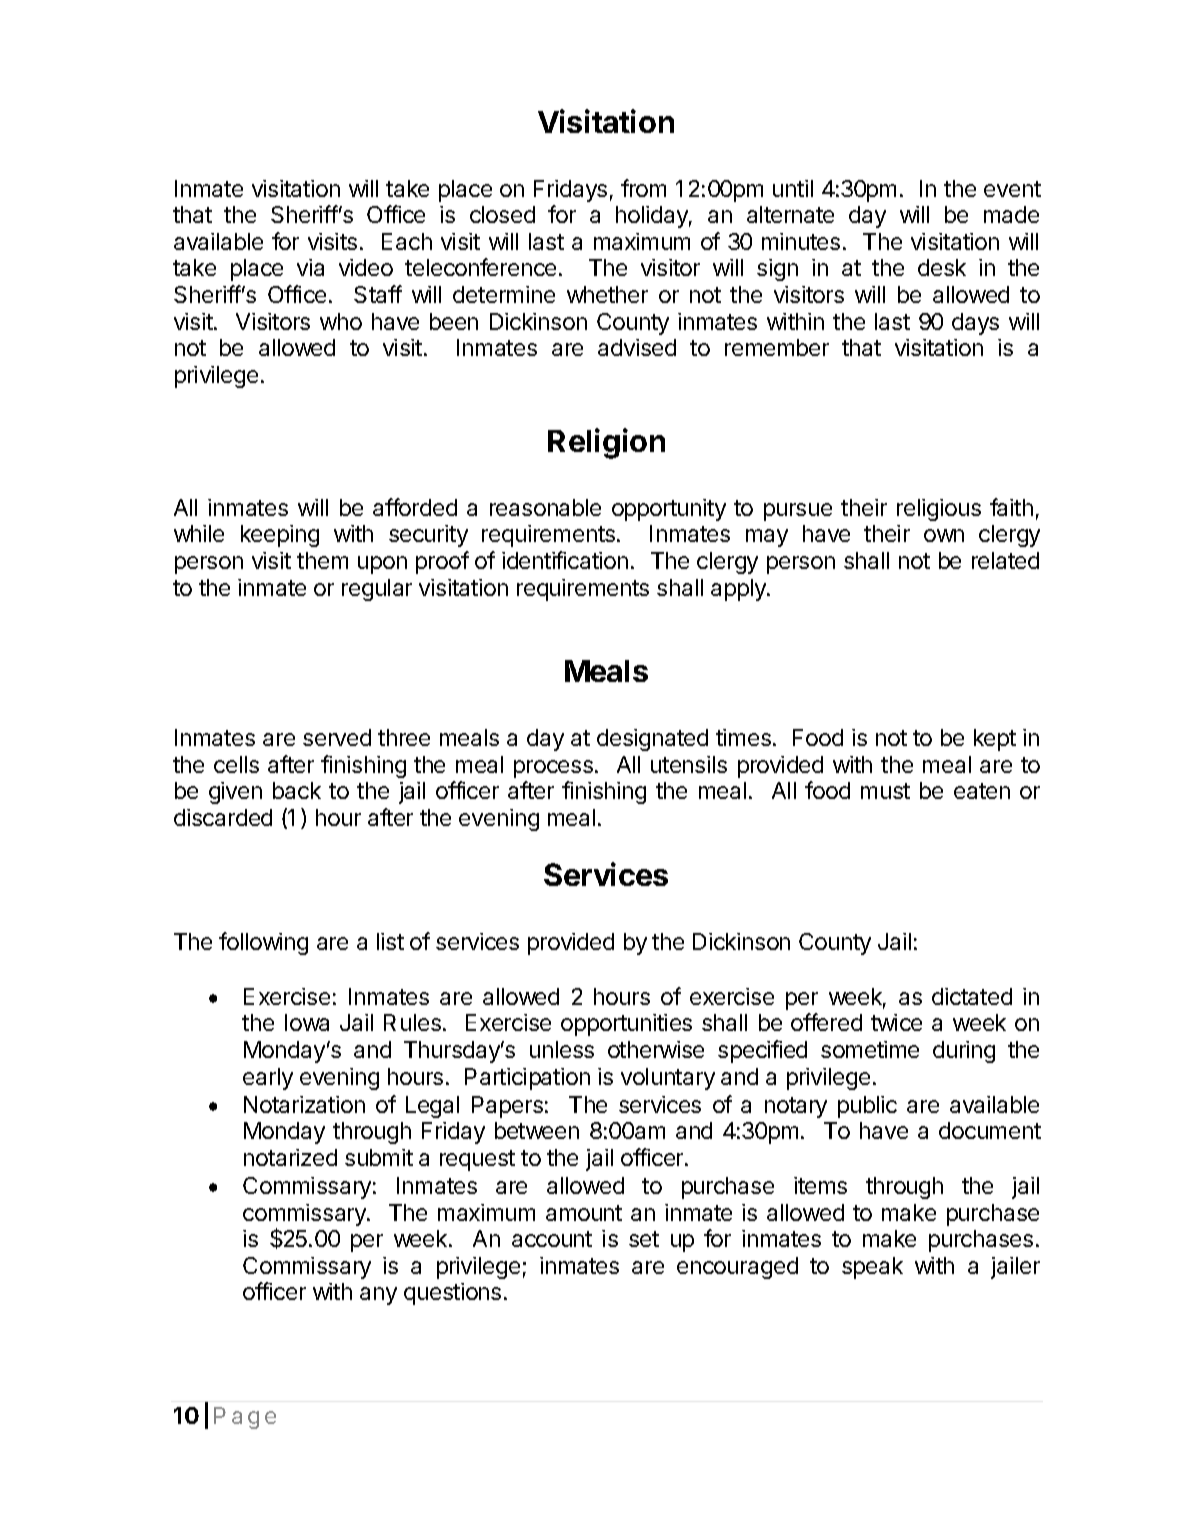 The width and height of the screenshot is (1179, 1526). I want to click on served, so click(337, 737).
